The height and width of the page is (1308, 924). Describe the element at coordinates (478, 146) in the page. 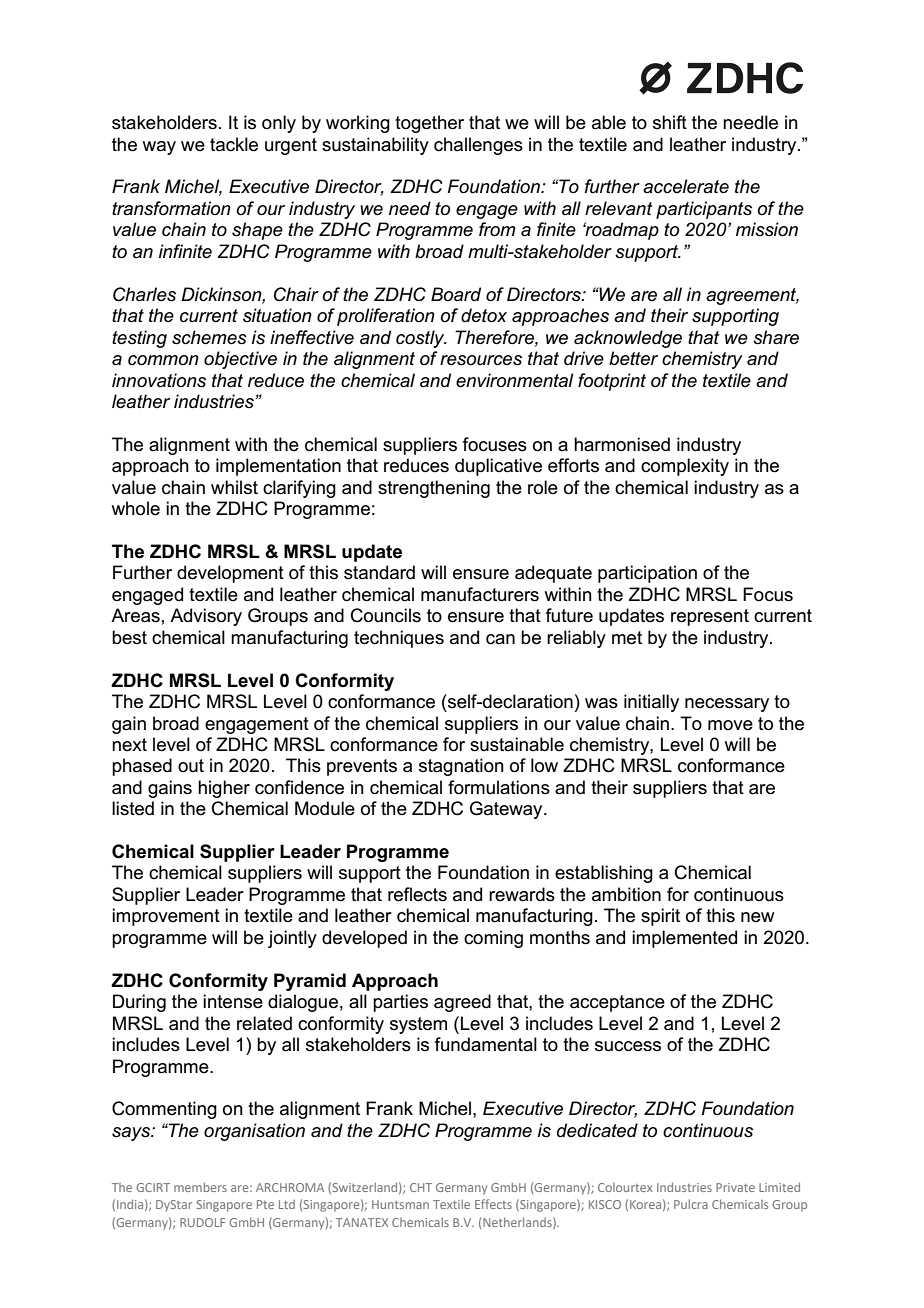

I see `challenges` at that location.
